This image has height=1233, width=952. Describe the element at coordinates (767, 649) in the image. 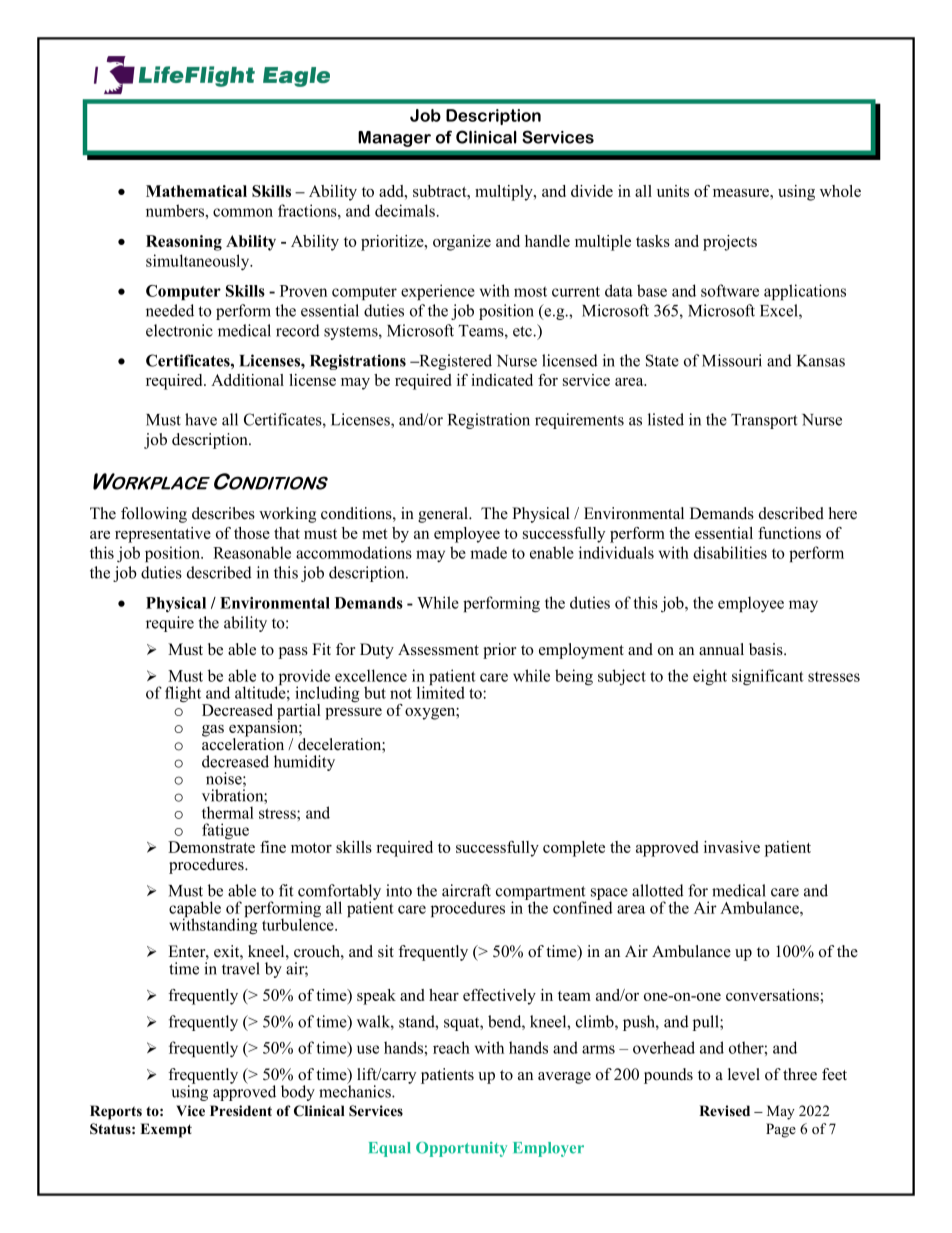

I see `basis` at that location.
